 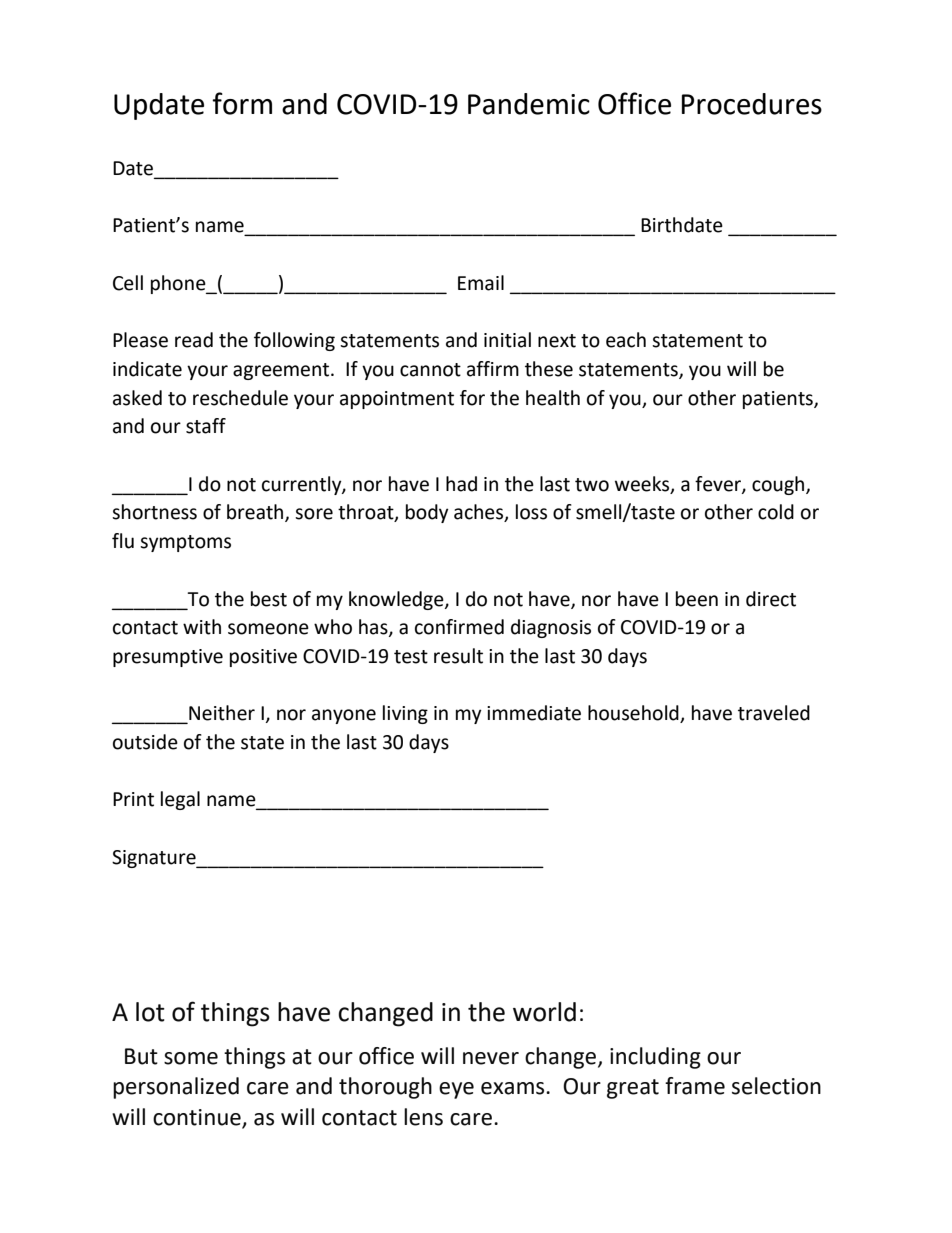 What do you see at coordinates (206, 426) in the page?
I see `staff` at bounding box center [206, 426].
